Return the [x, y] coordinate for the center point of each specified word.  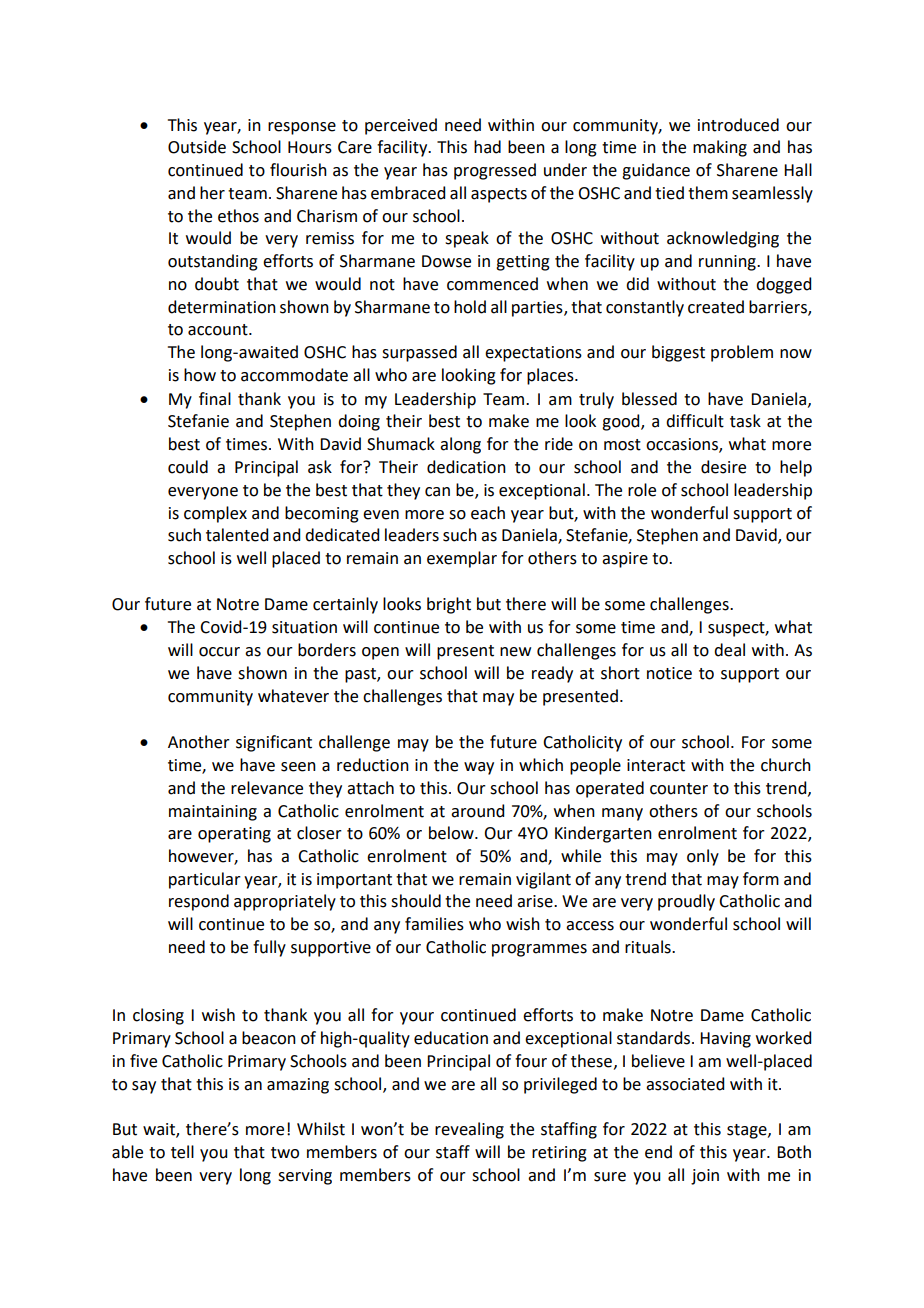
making [720, 148]
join [705, 1177]
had [487, 147]
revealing [469, 1130]
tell [182, 1152]
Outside [197, 147]
